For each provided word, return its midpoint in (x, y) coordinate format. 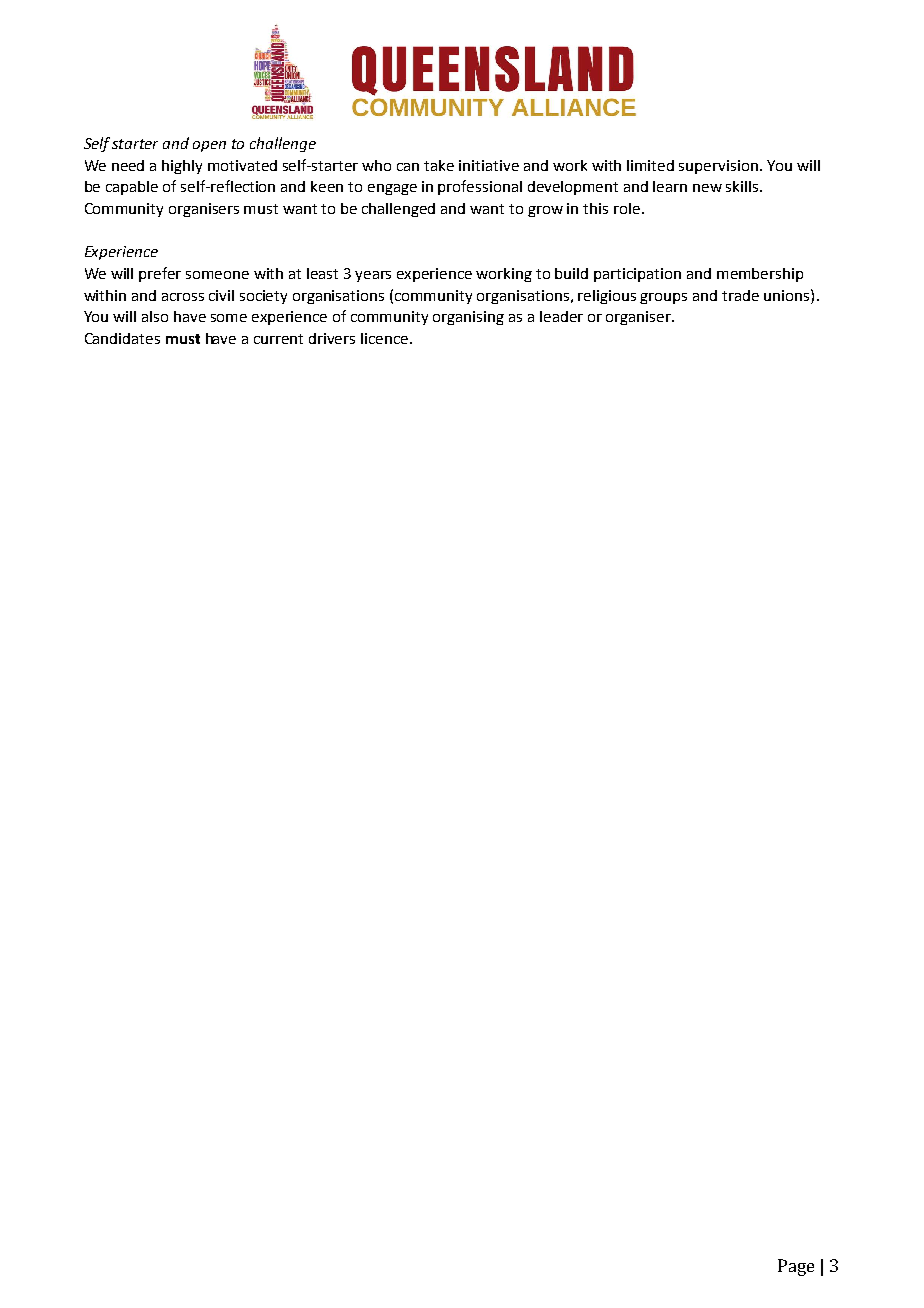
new (707, 188)
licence (384, 338)
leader (561, 316)
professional (480, 187)
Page (796, 1267)
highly (182, 167)
